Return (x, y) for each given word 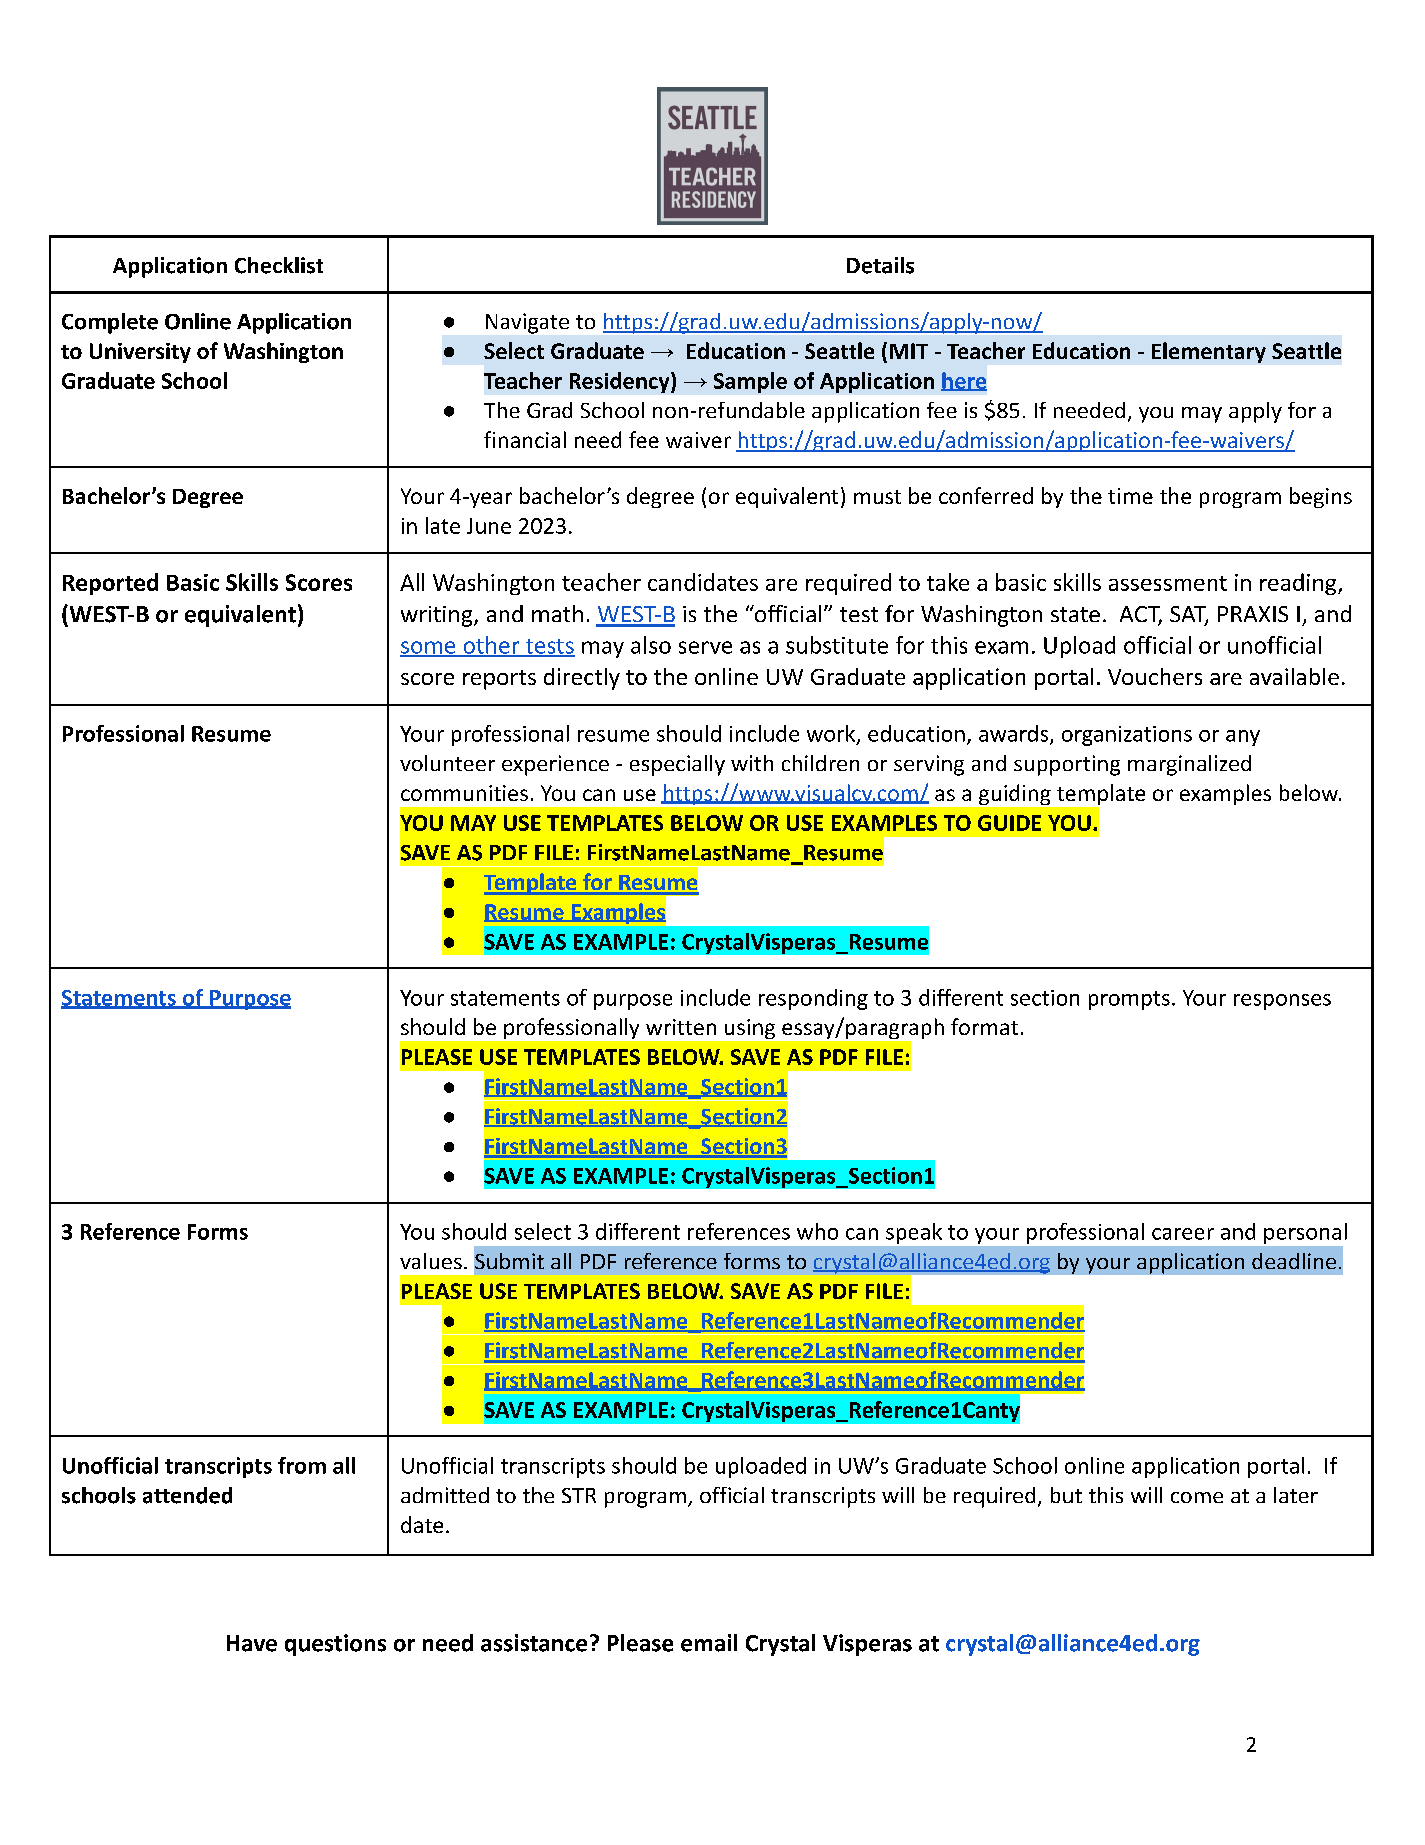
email (709, 1643)
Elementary (1209, 352)
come (1197, 1497)
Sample (750, 382)
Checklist (279, 265)
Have (252, 1643)
